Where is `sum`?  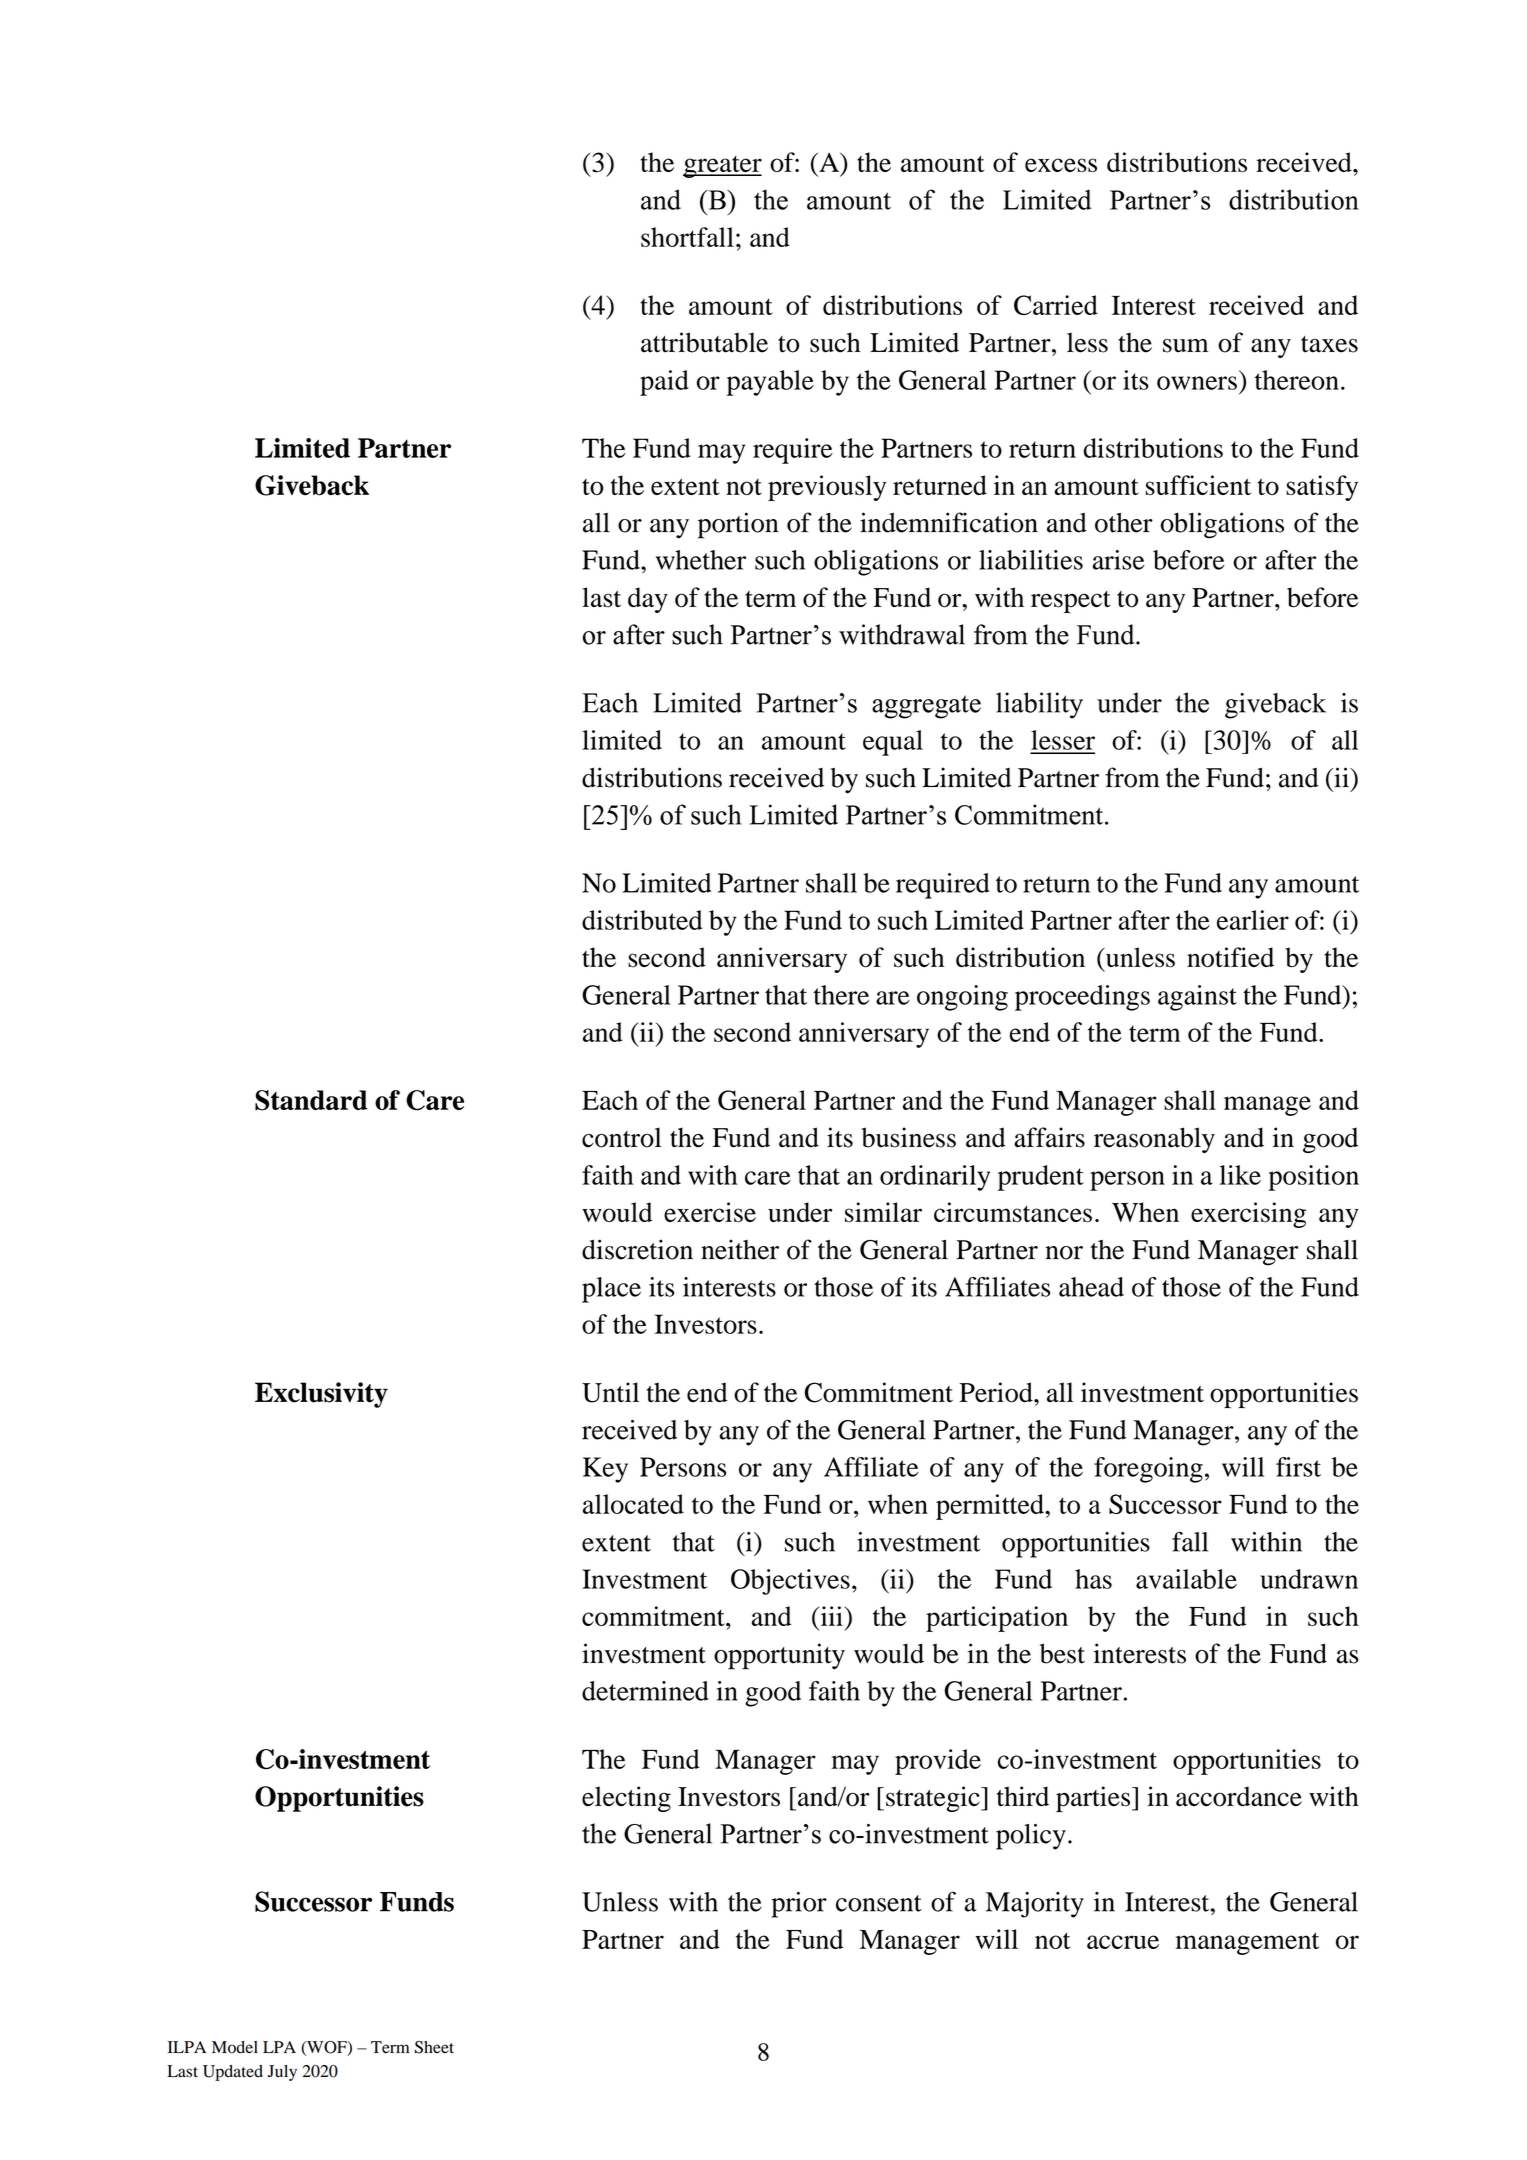
sum is located at coordinates (1186, 346).
